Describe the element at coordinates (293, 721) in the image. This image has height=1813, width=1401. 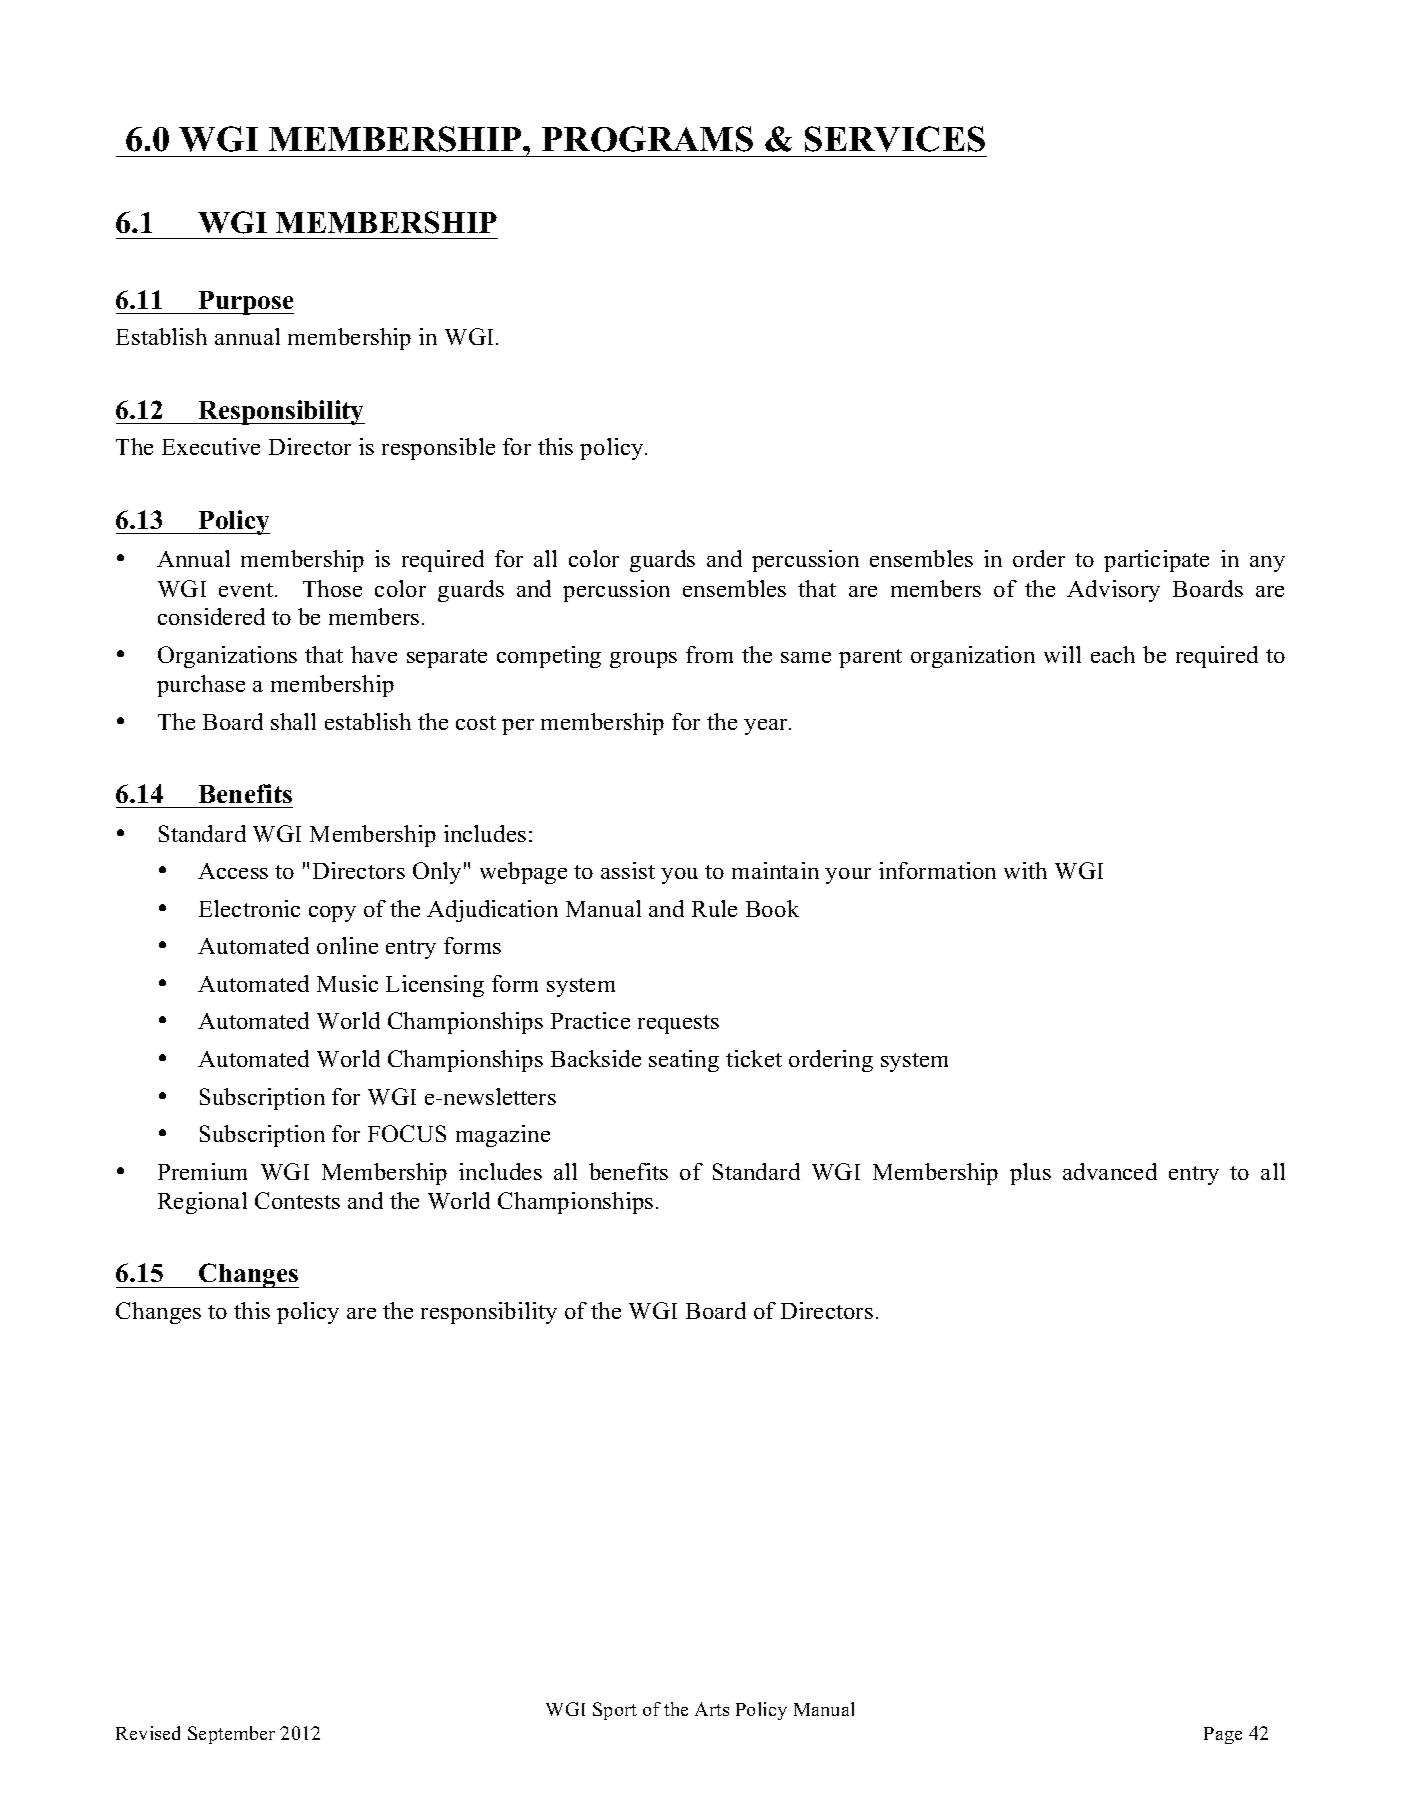
I see `shall` at that location.
